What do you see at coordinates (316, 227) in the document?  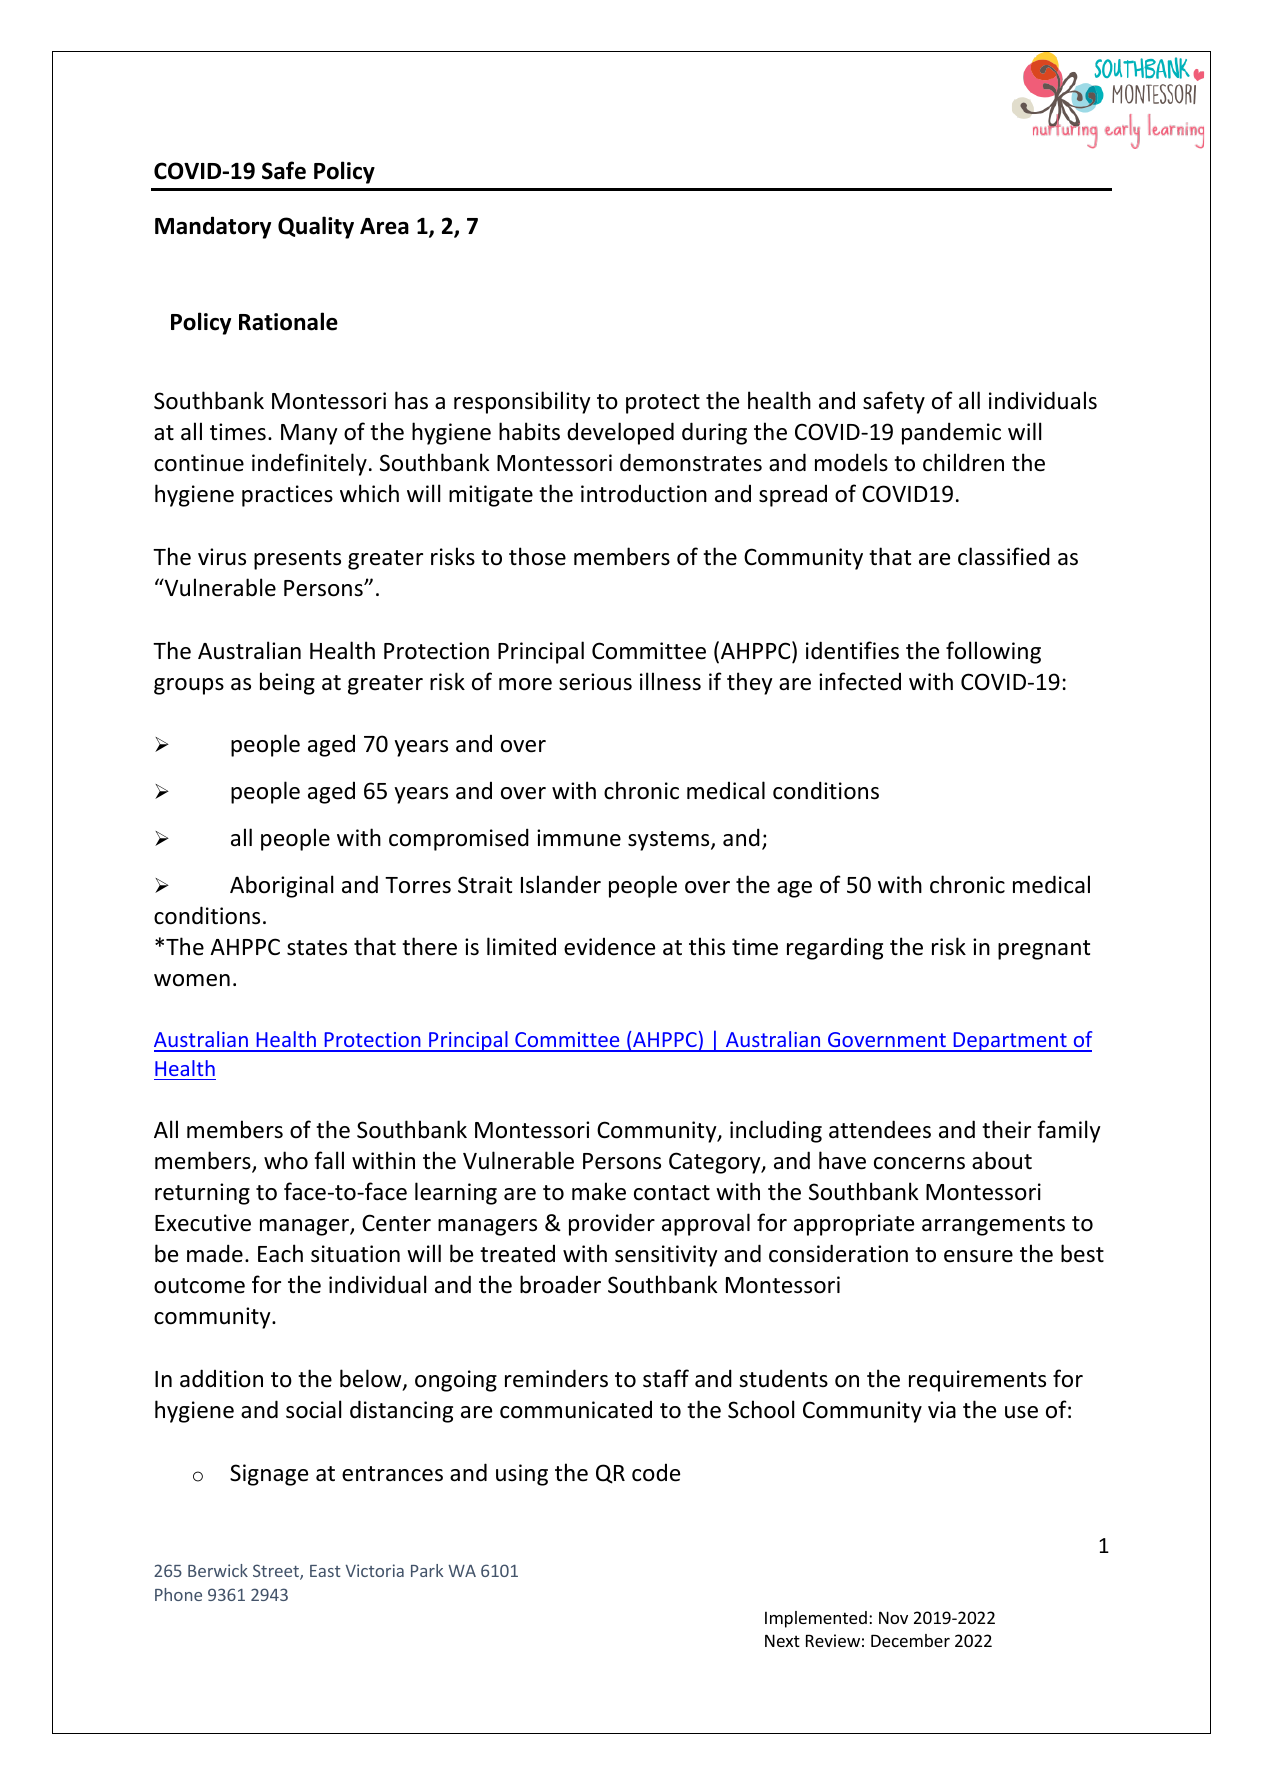 I see `Quality` at bounding box center [316, 227].
